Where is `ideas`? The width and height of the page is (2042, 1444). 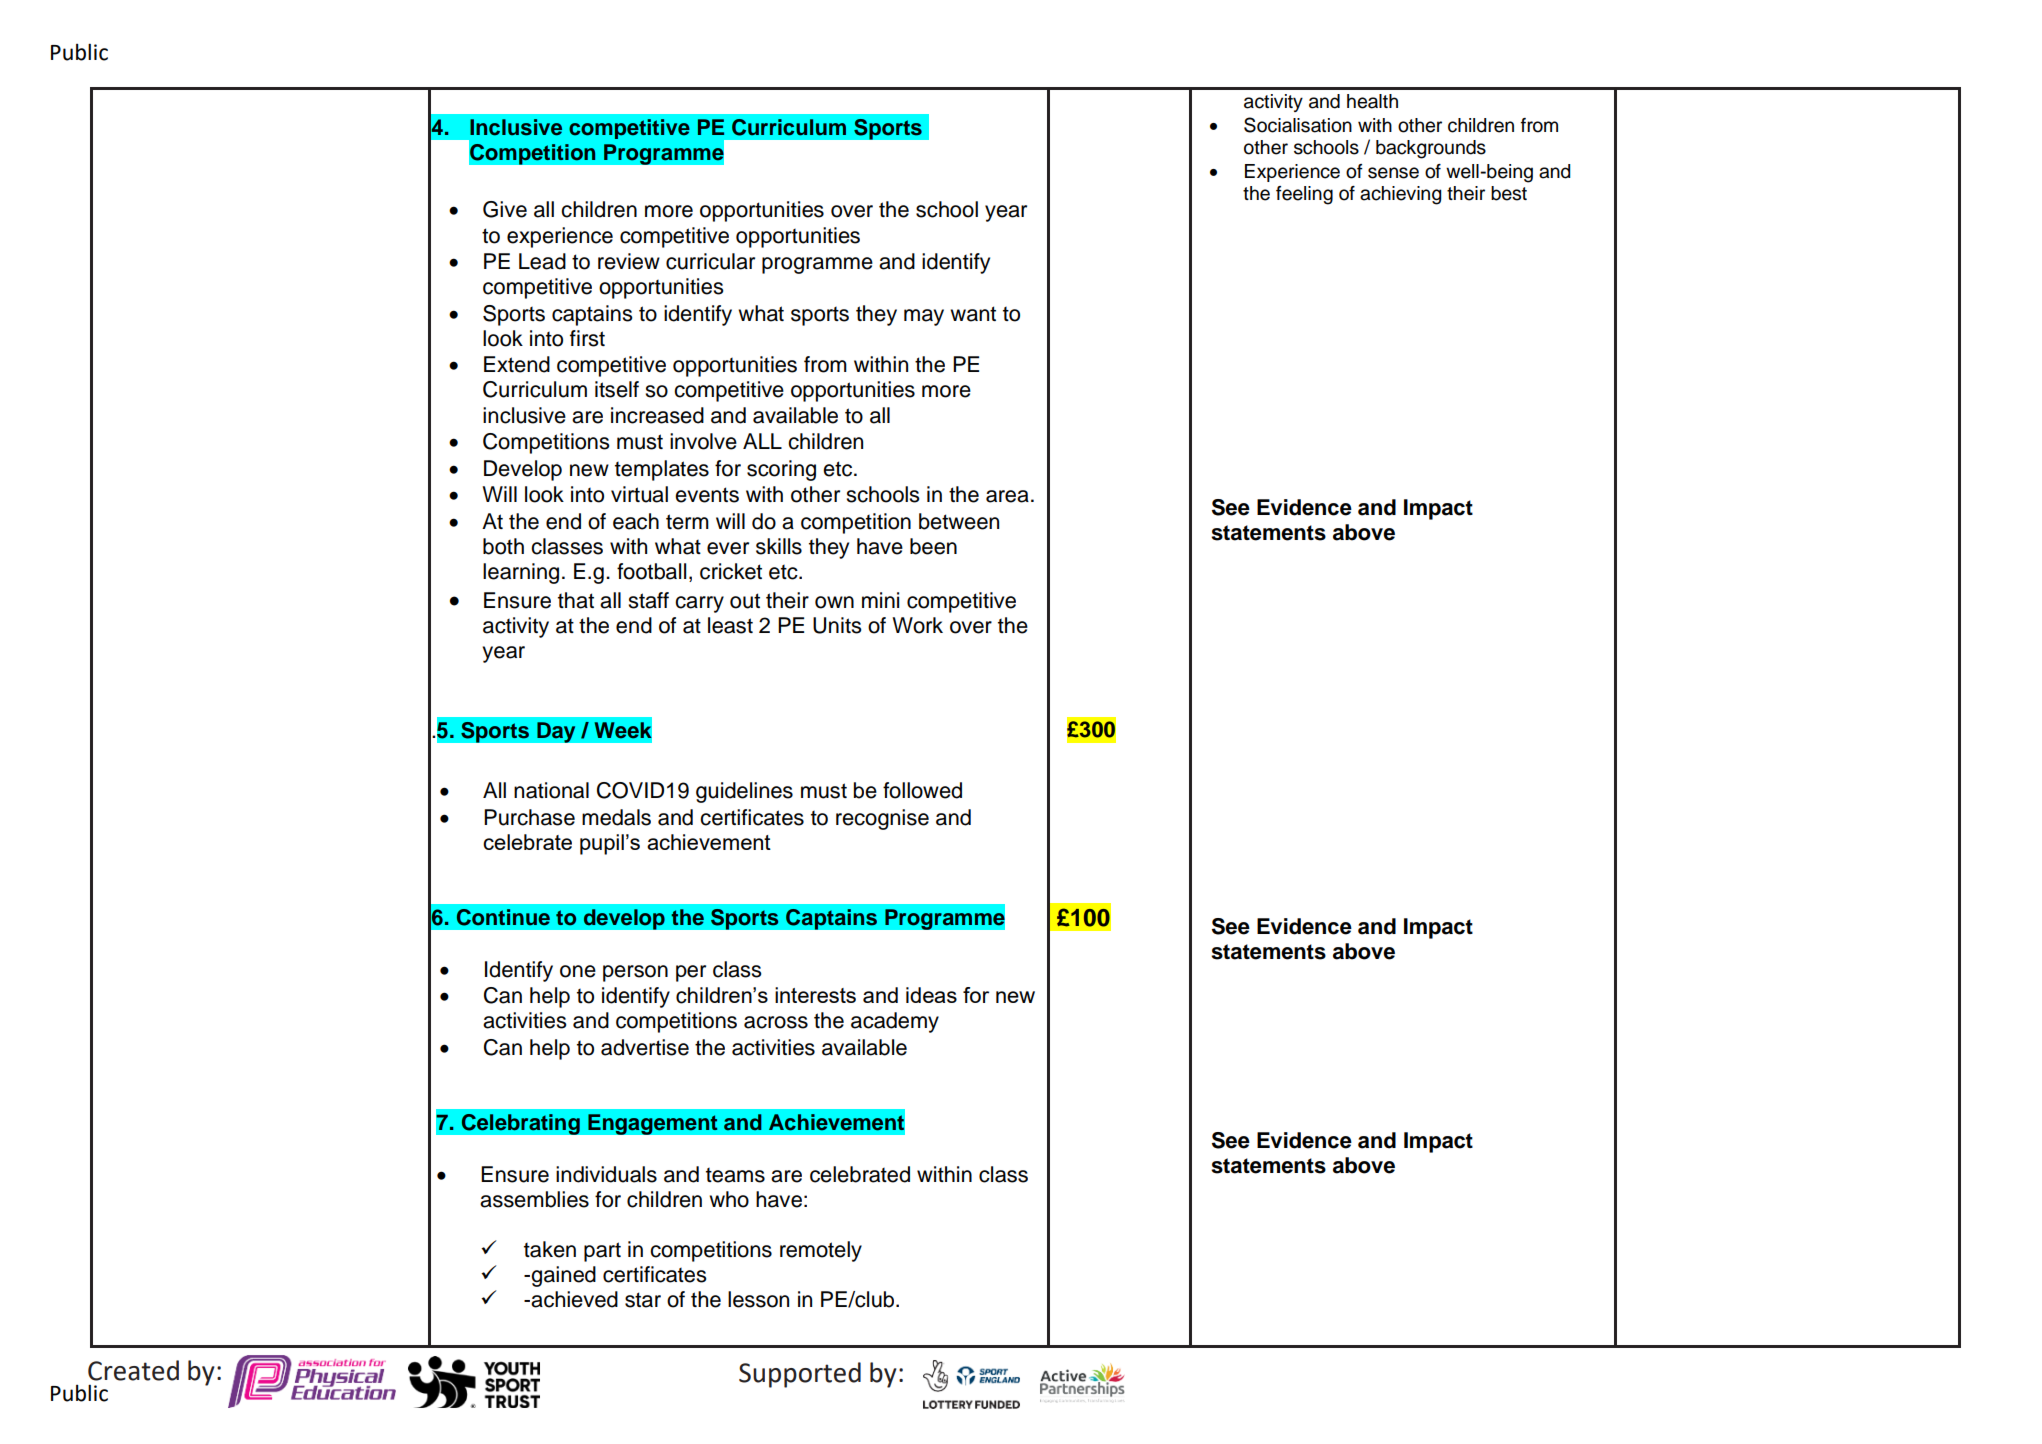 ideas is located at coordinates (931, 995).
